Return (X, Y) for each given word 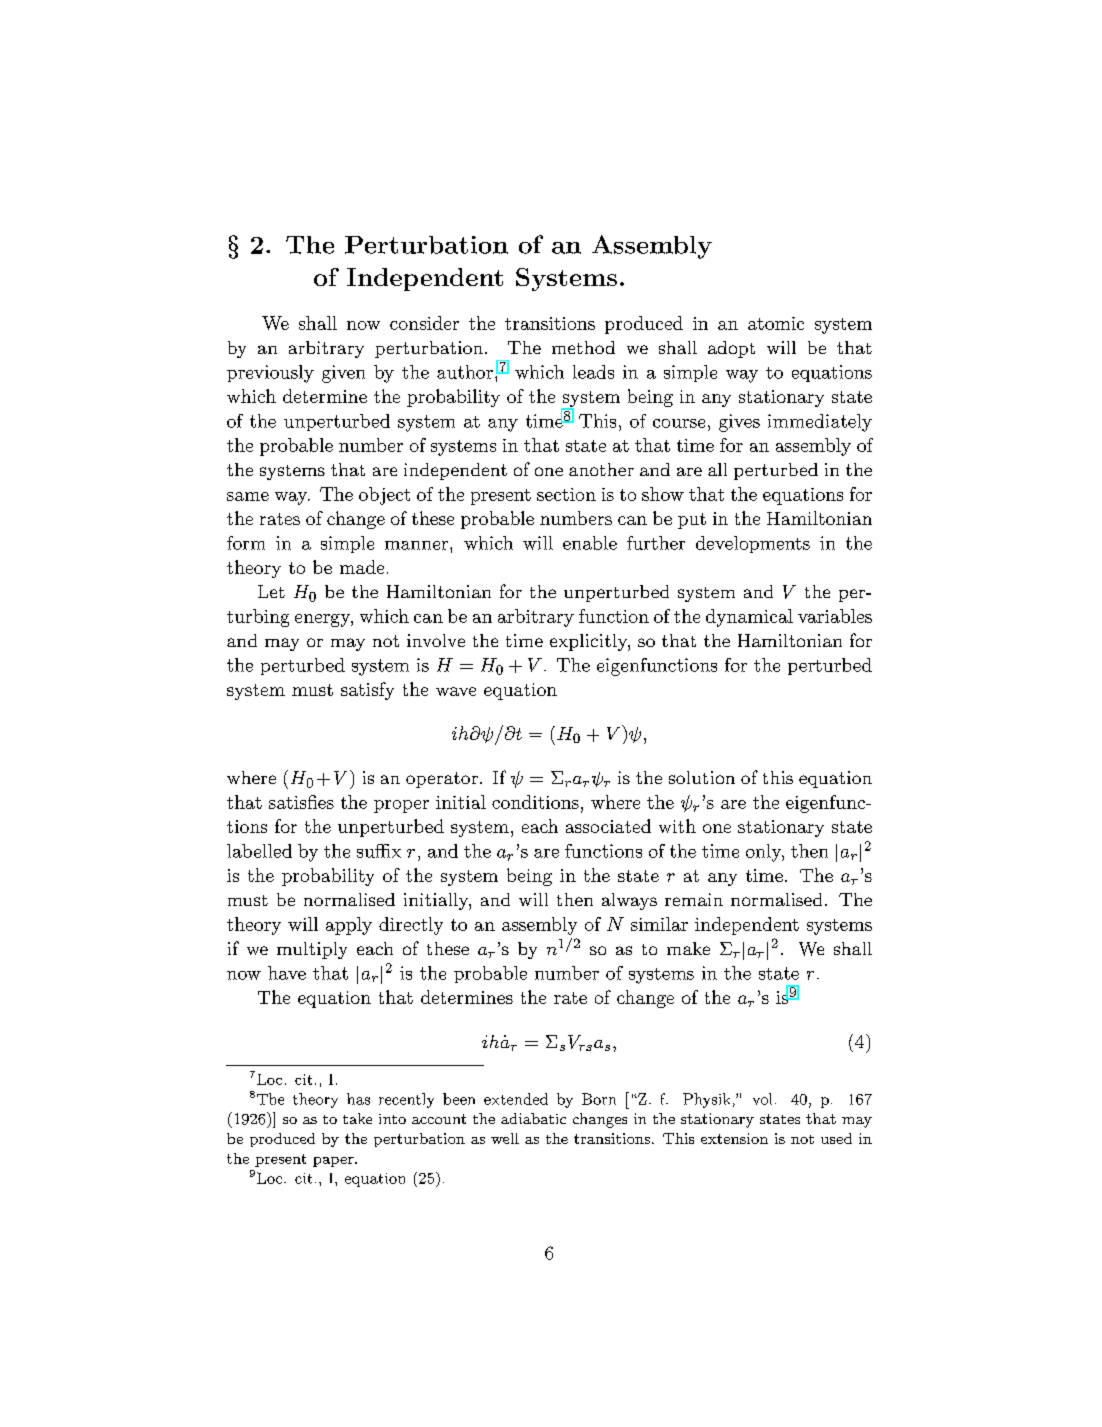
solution (702, 777)
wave (456, 691)
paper (334, 1162)
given (343, 374)
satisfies (301, 802)
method (583, 347)
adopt (731, 349)
